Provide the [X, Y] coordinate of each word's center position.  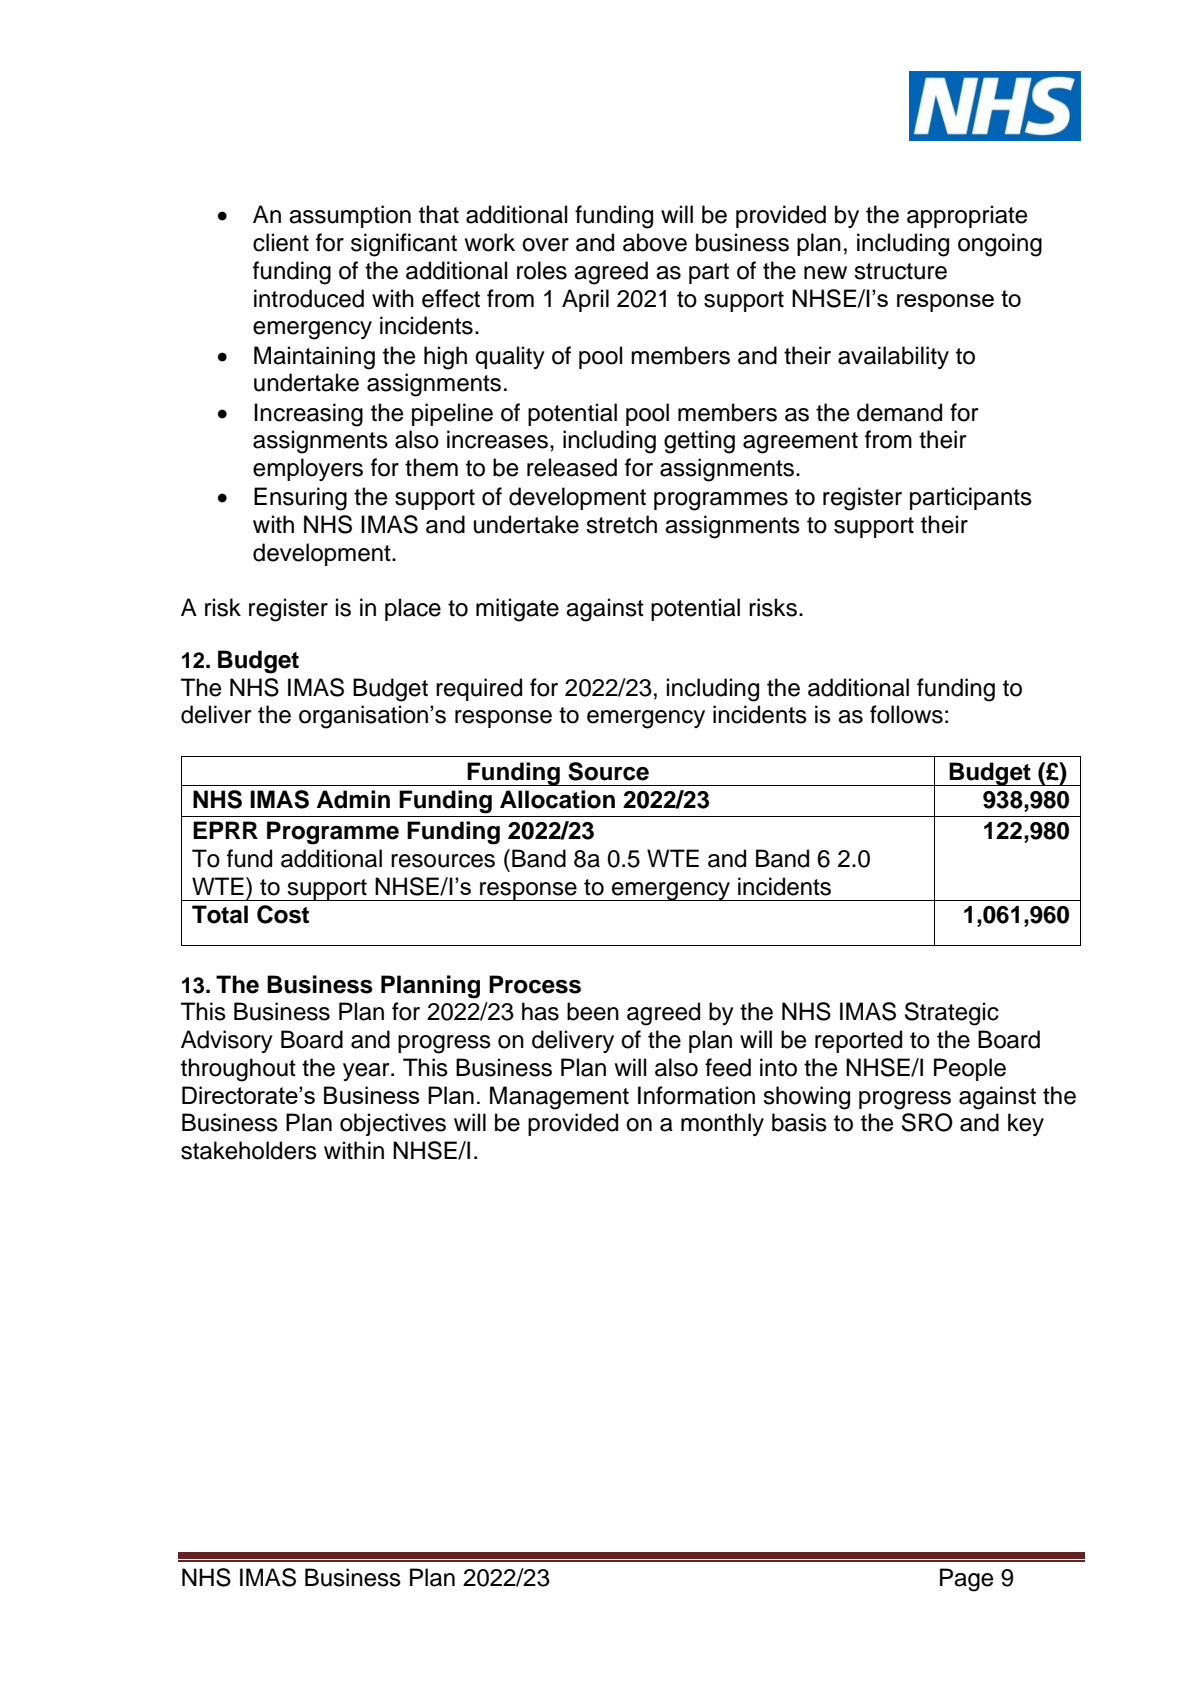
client [281, 242]
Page [967, 1580]
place [413, 609]
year [367, 1072]
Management [559, 1098]
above [655, 242]
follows [906, 714]
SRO [927, 1122]
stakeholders [249, 1150]
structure [900, 271]
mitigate [517, 610]
